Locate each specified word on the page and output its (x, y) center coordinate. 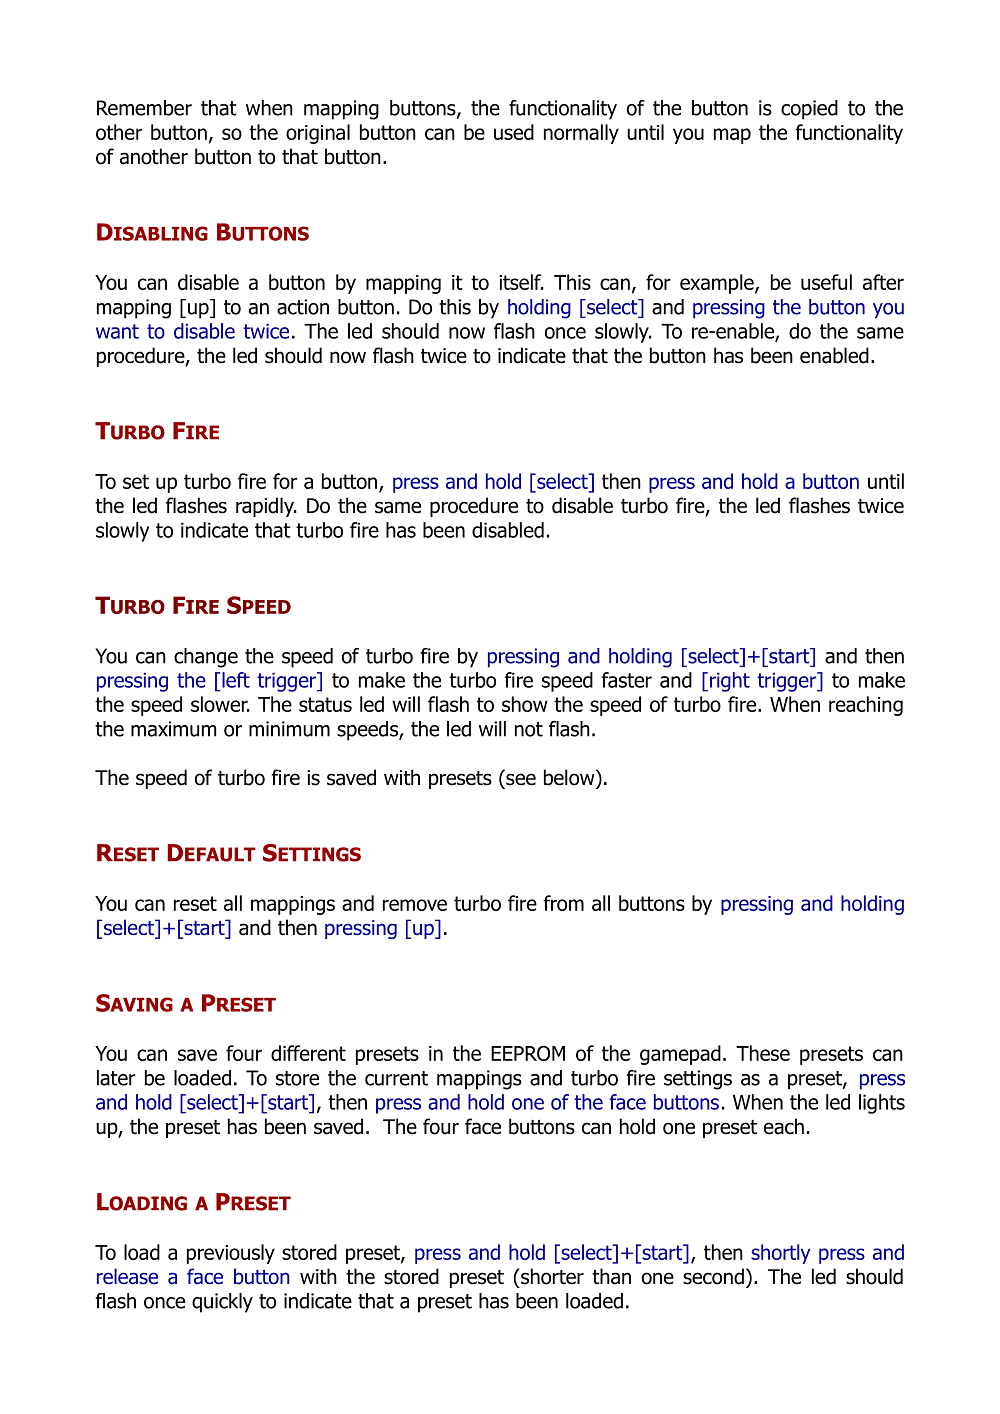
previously (231, 1254)
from (563, 903)
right (730, 682)
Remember (144, 108)
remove (415, 905)
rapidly (266, 507)
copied (809, 110)
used (514, 132)
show (525, 704)
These (763, 1053)
